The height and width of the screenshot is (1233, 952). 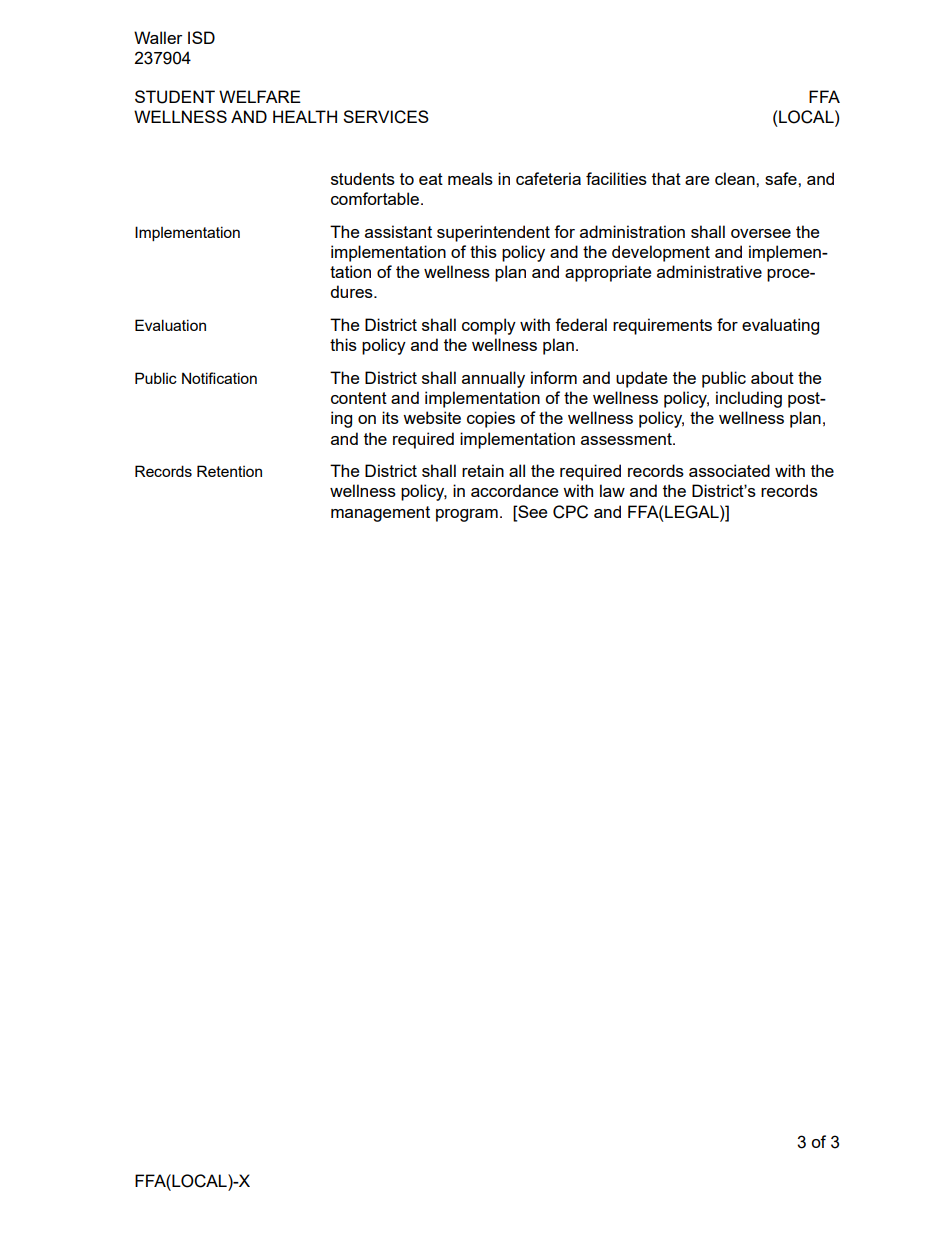 I want to click on administrative, so click(x=709, y=271).
